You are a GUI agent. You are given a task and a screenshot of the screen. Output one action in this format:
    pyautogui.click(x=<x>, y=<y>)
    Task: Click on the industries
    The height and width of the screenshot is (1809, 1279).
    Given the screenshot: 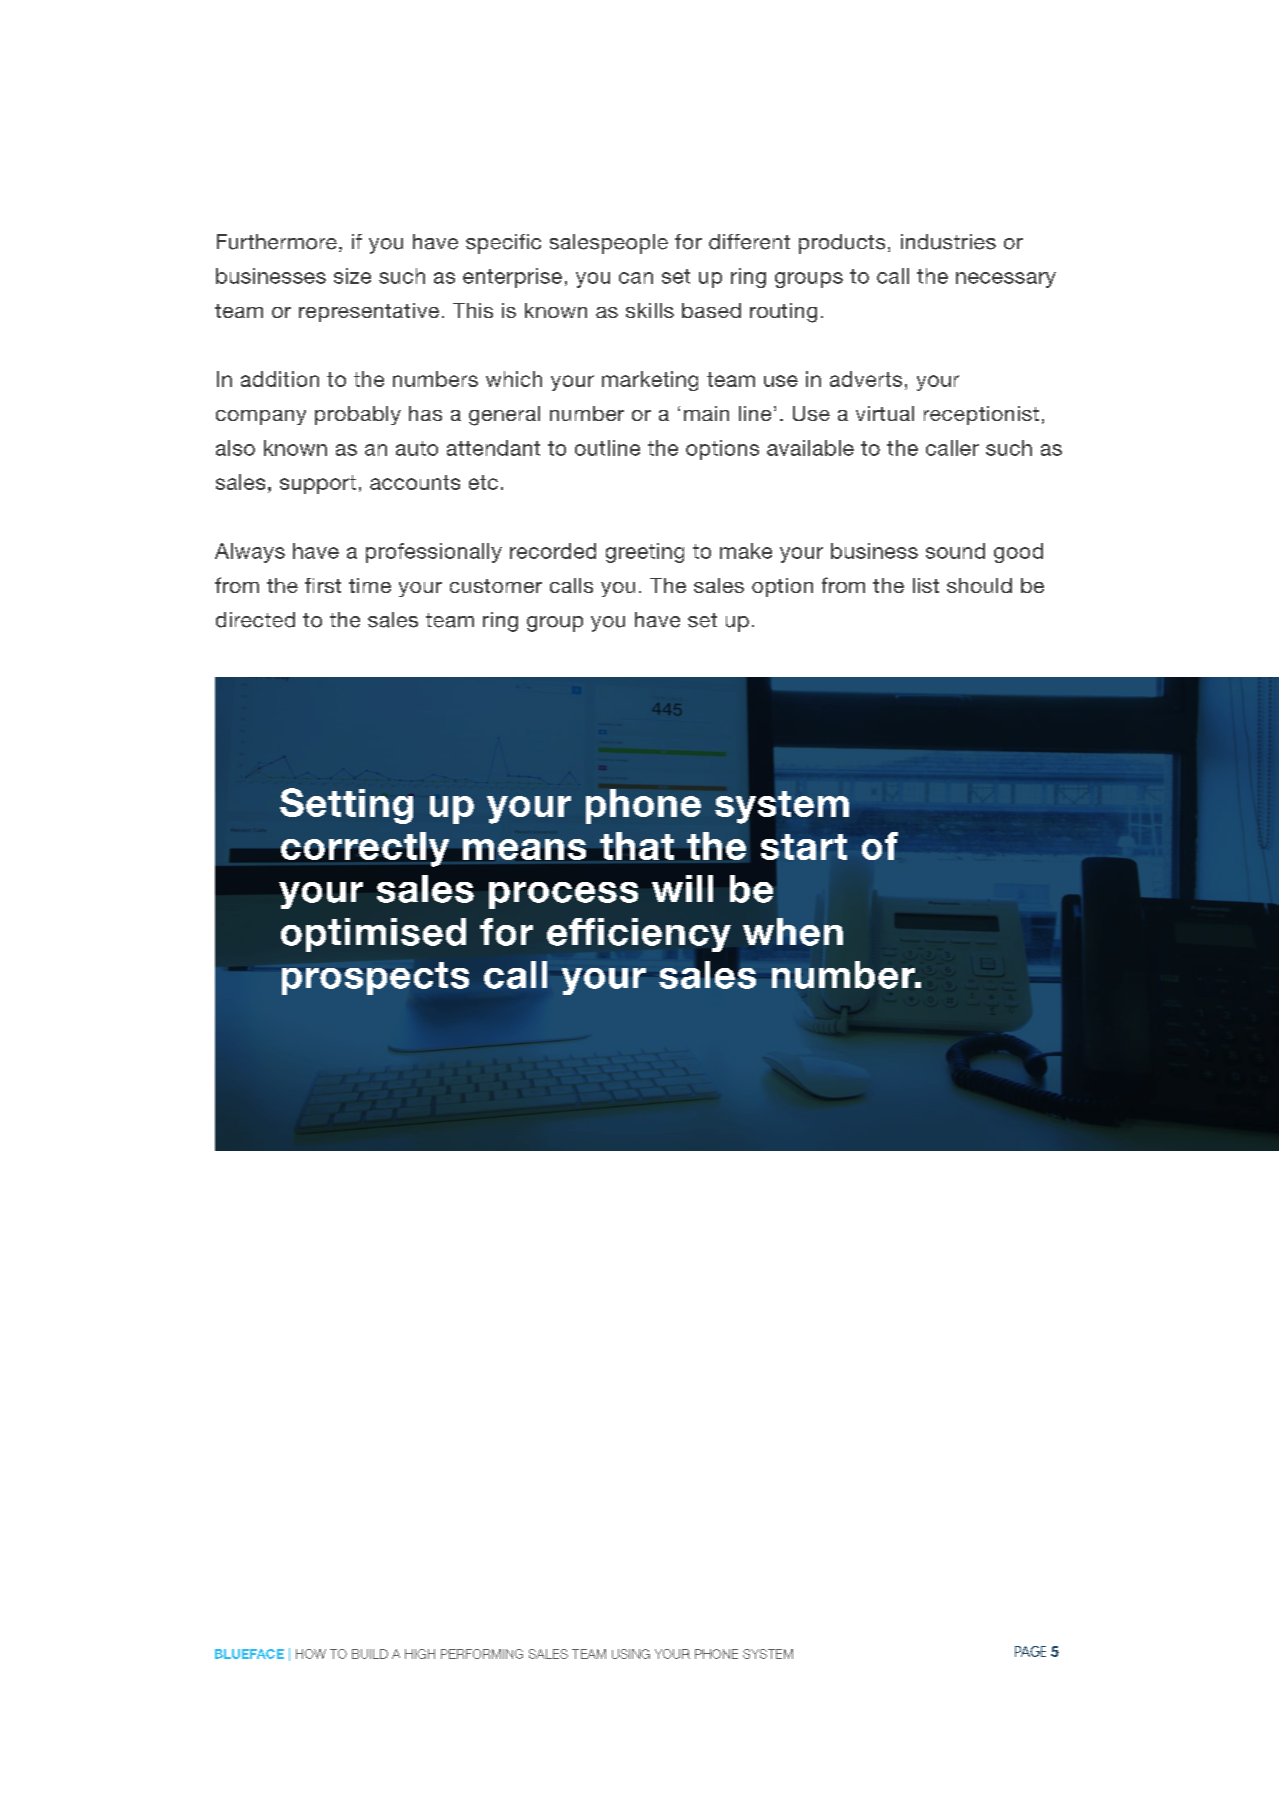 What is the action you would take?
    pyautogui.click(x=948, y=242)
